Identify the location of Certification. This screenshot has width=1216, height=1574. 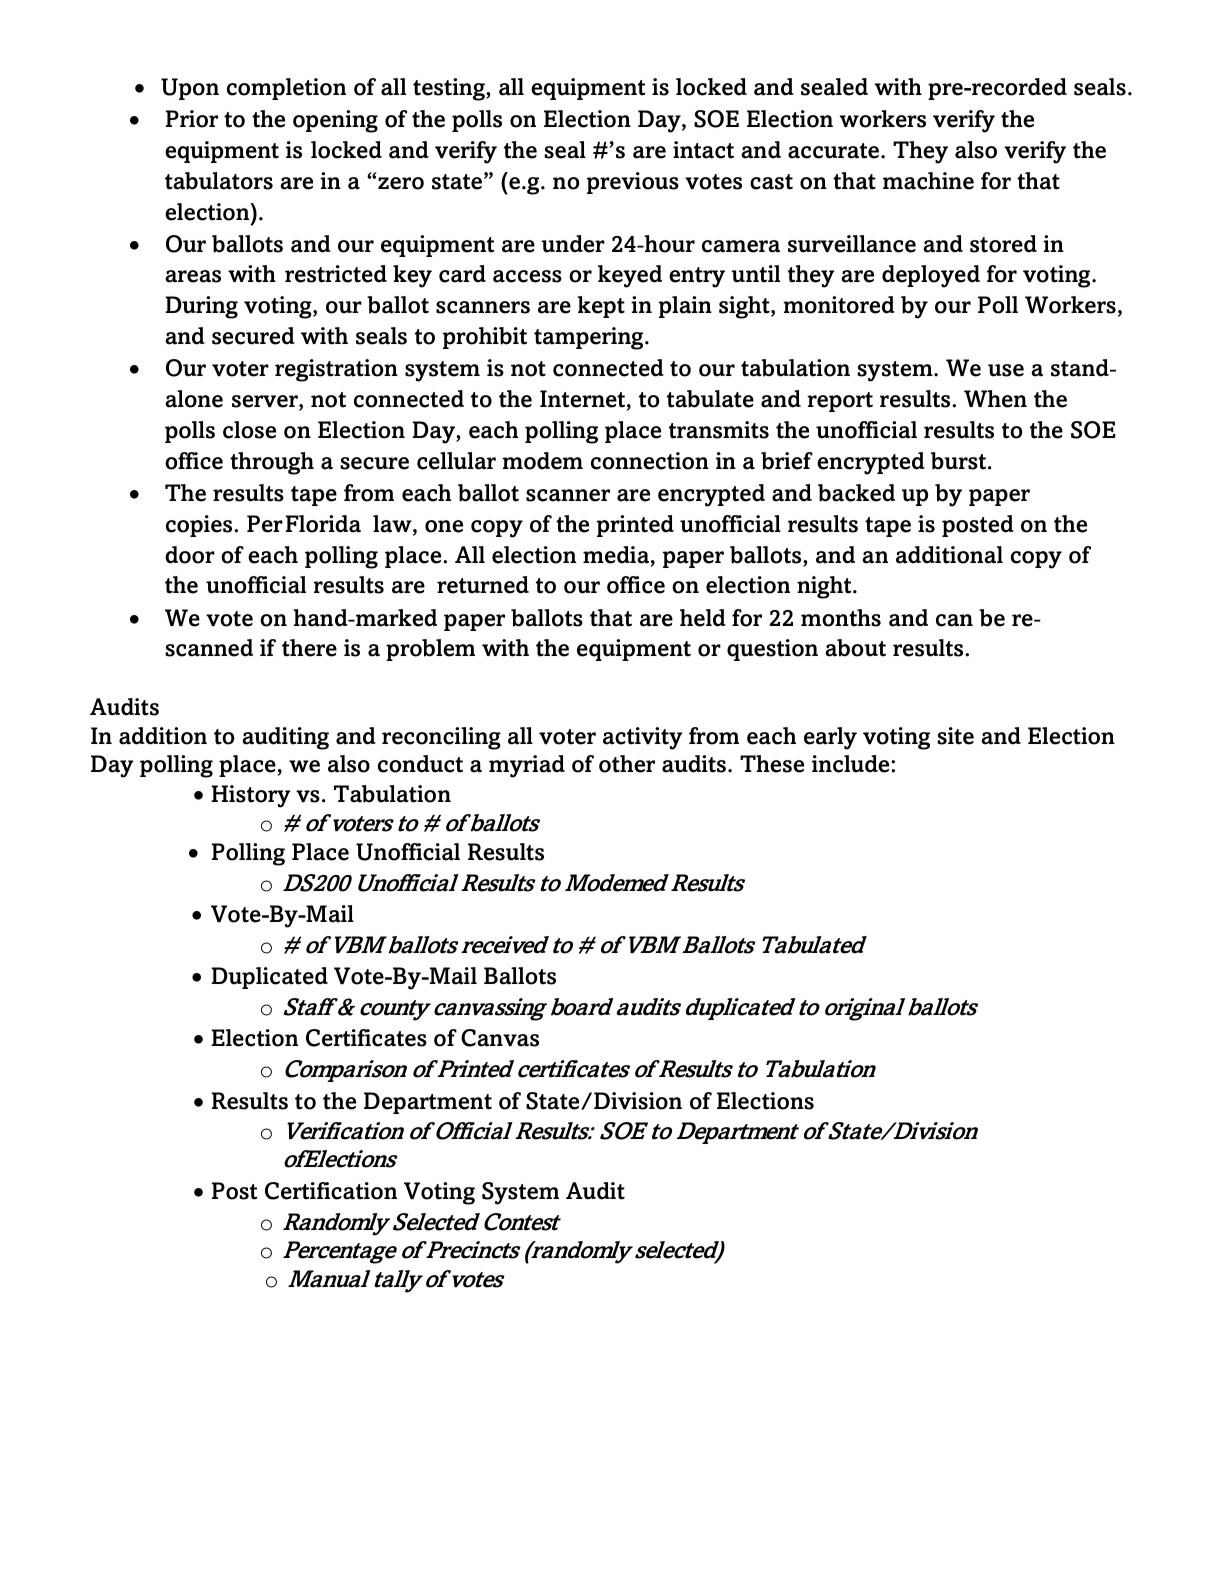
(331, 1191).
